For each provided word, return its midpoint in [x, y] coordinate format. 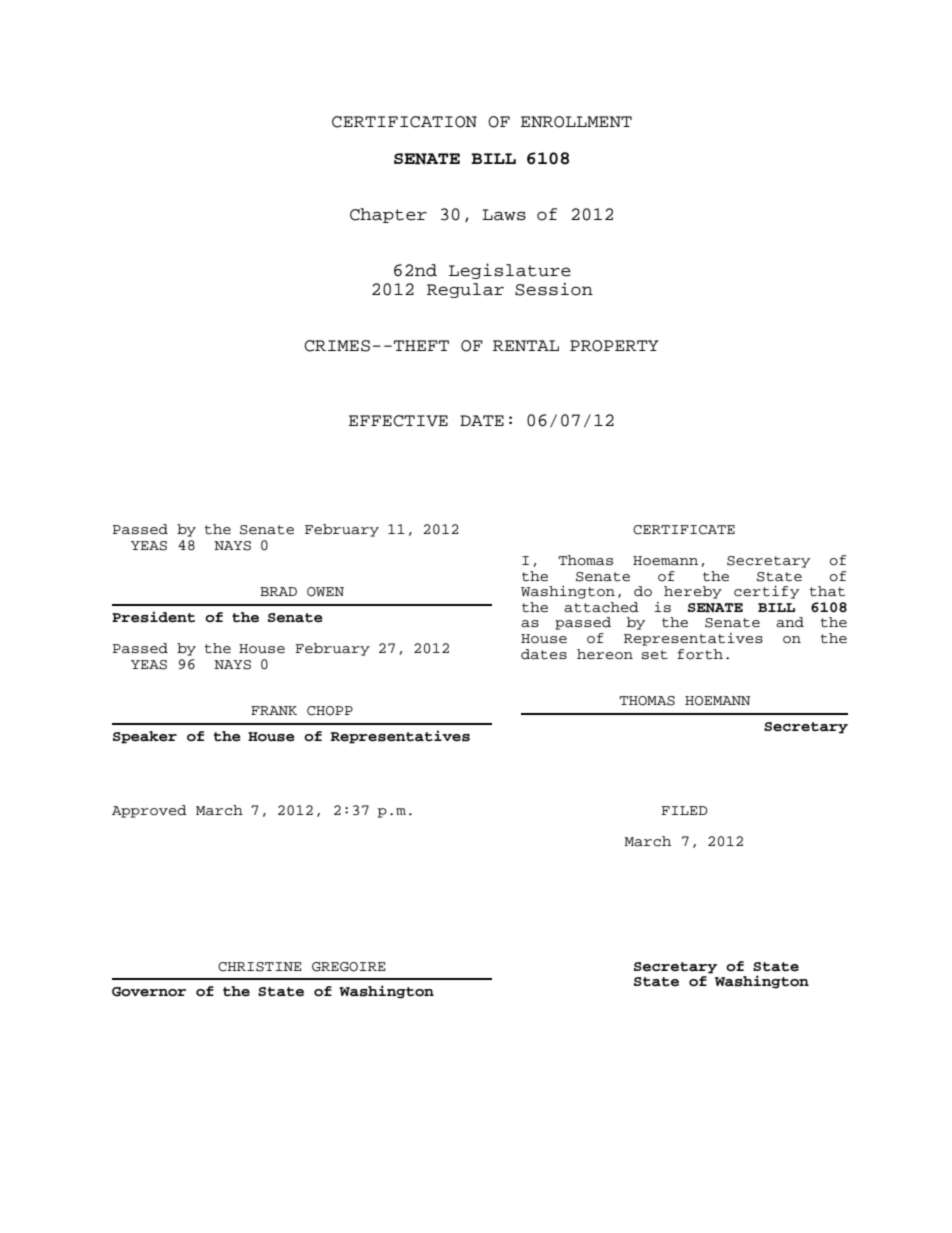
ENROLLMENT [576, 122]
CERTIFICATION [404, 122]
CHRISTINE [259, 967]
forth [700, 654]
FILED [684, 810]
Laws [504, 215]
